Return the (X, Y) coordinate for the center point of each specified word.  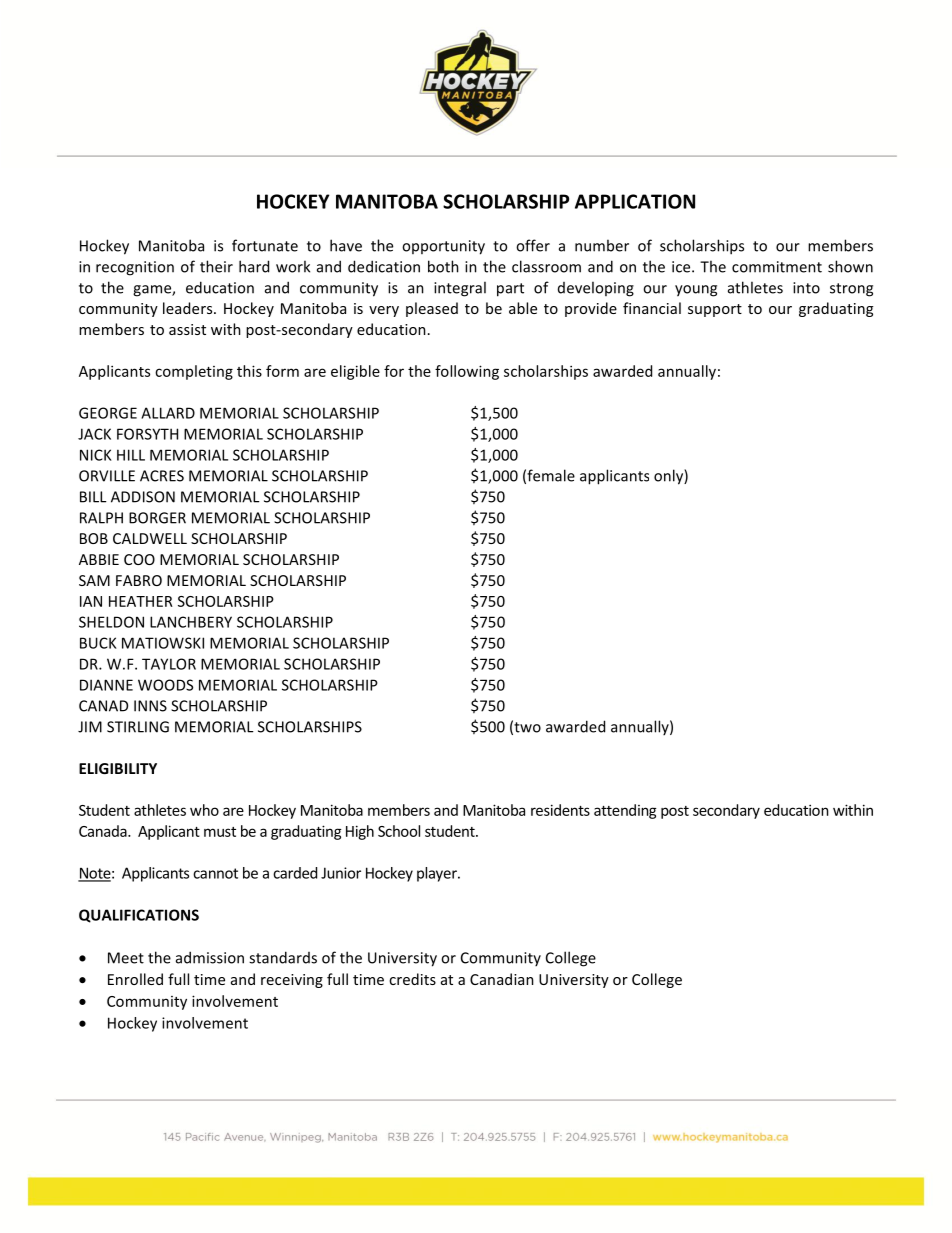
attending (625, 811)
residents (560, 810)
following (467, 372)
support (715, 310)
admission (210, 957)
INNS (150, 706)
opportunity (443, 247)
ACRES (162, 476)
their (216, 266)
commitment (777, 267)
